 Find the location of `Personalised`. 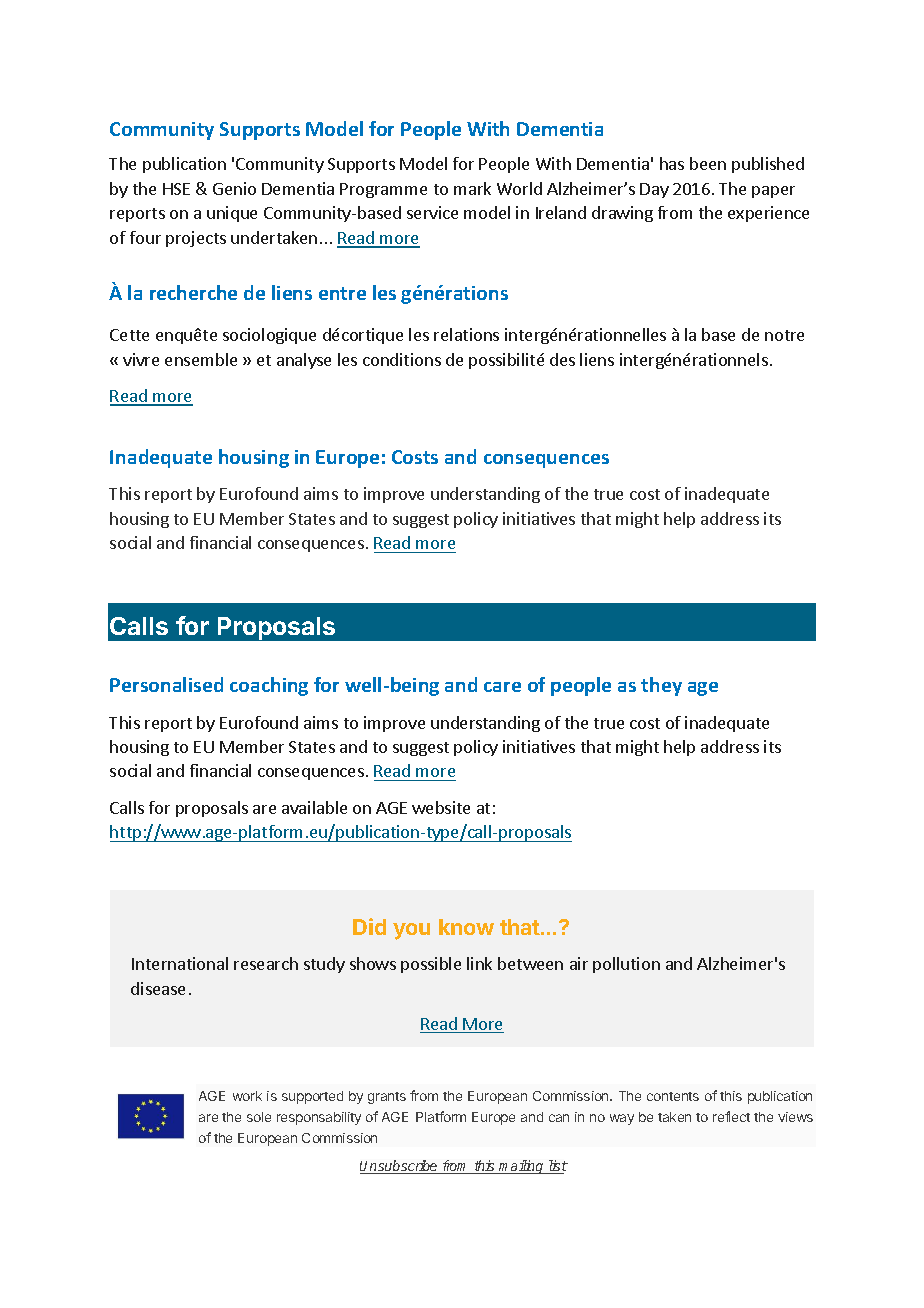

Personalised is located at coordinates (166, 684).
